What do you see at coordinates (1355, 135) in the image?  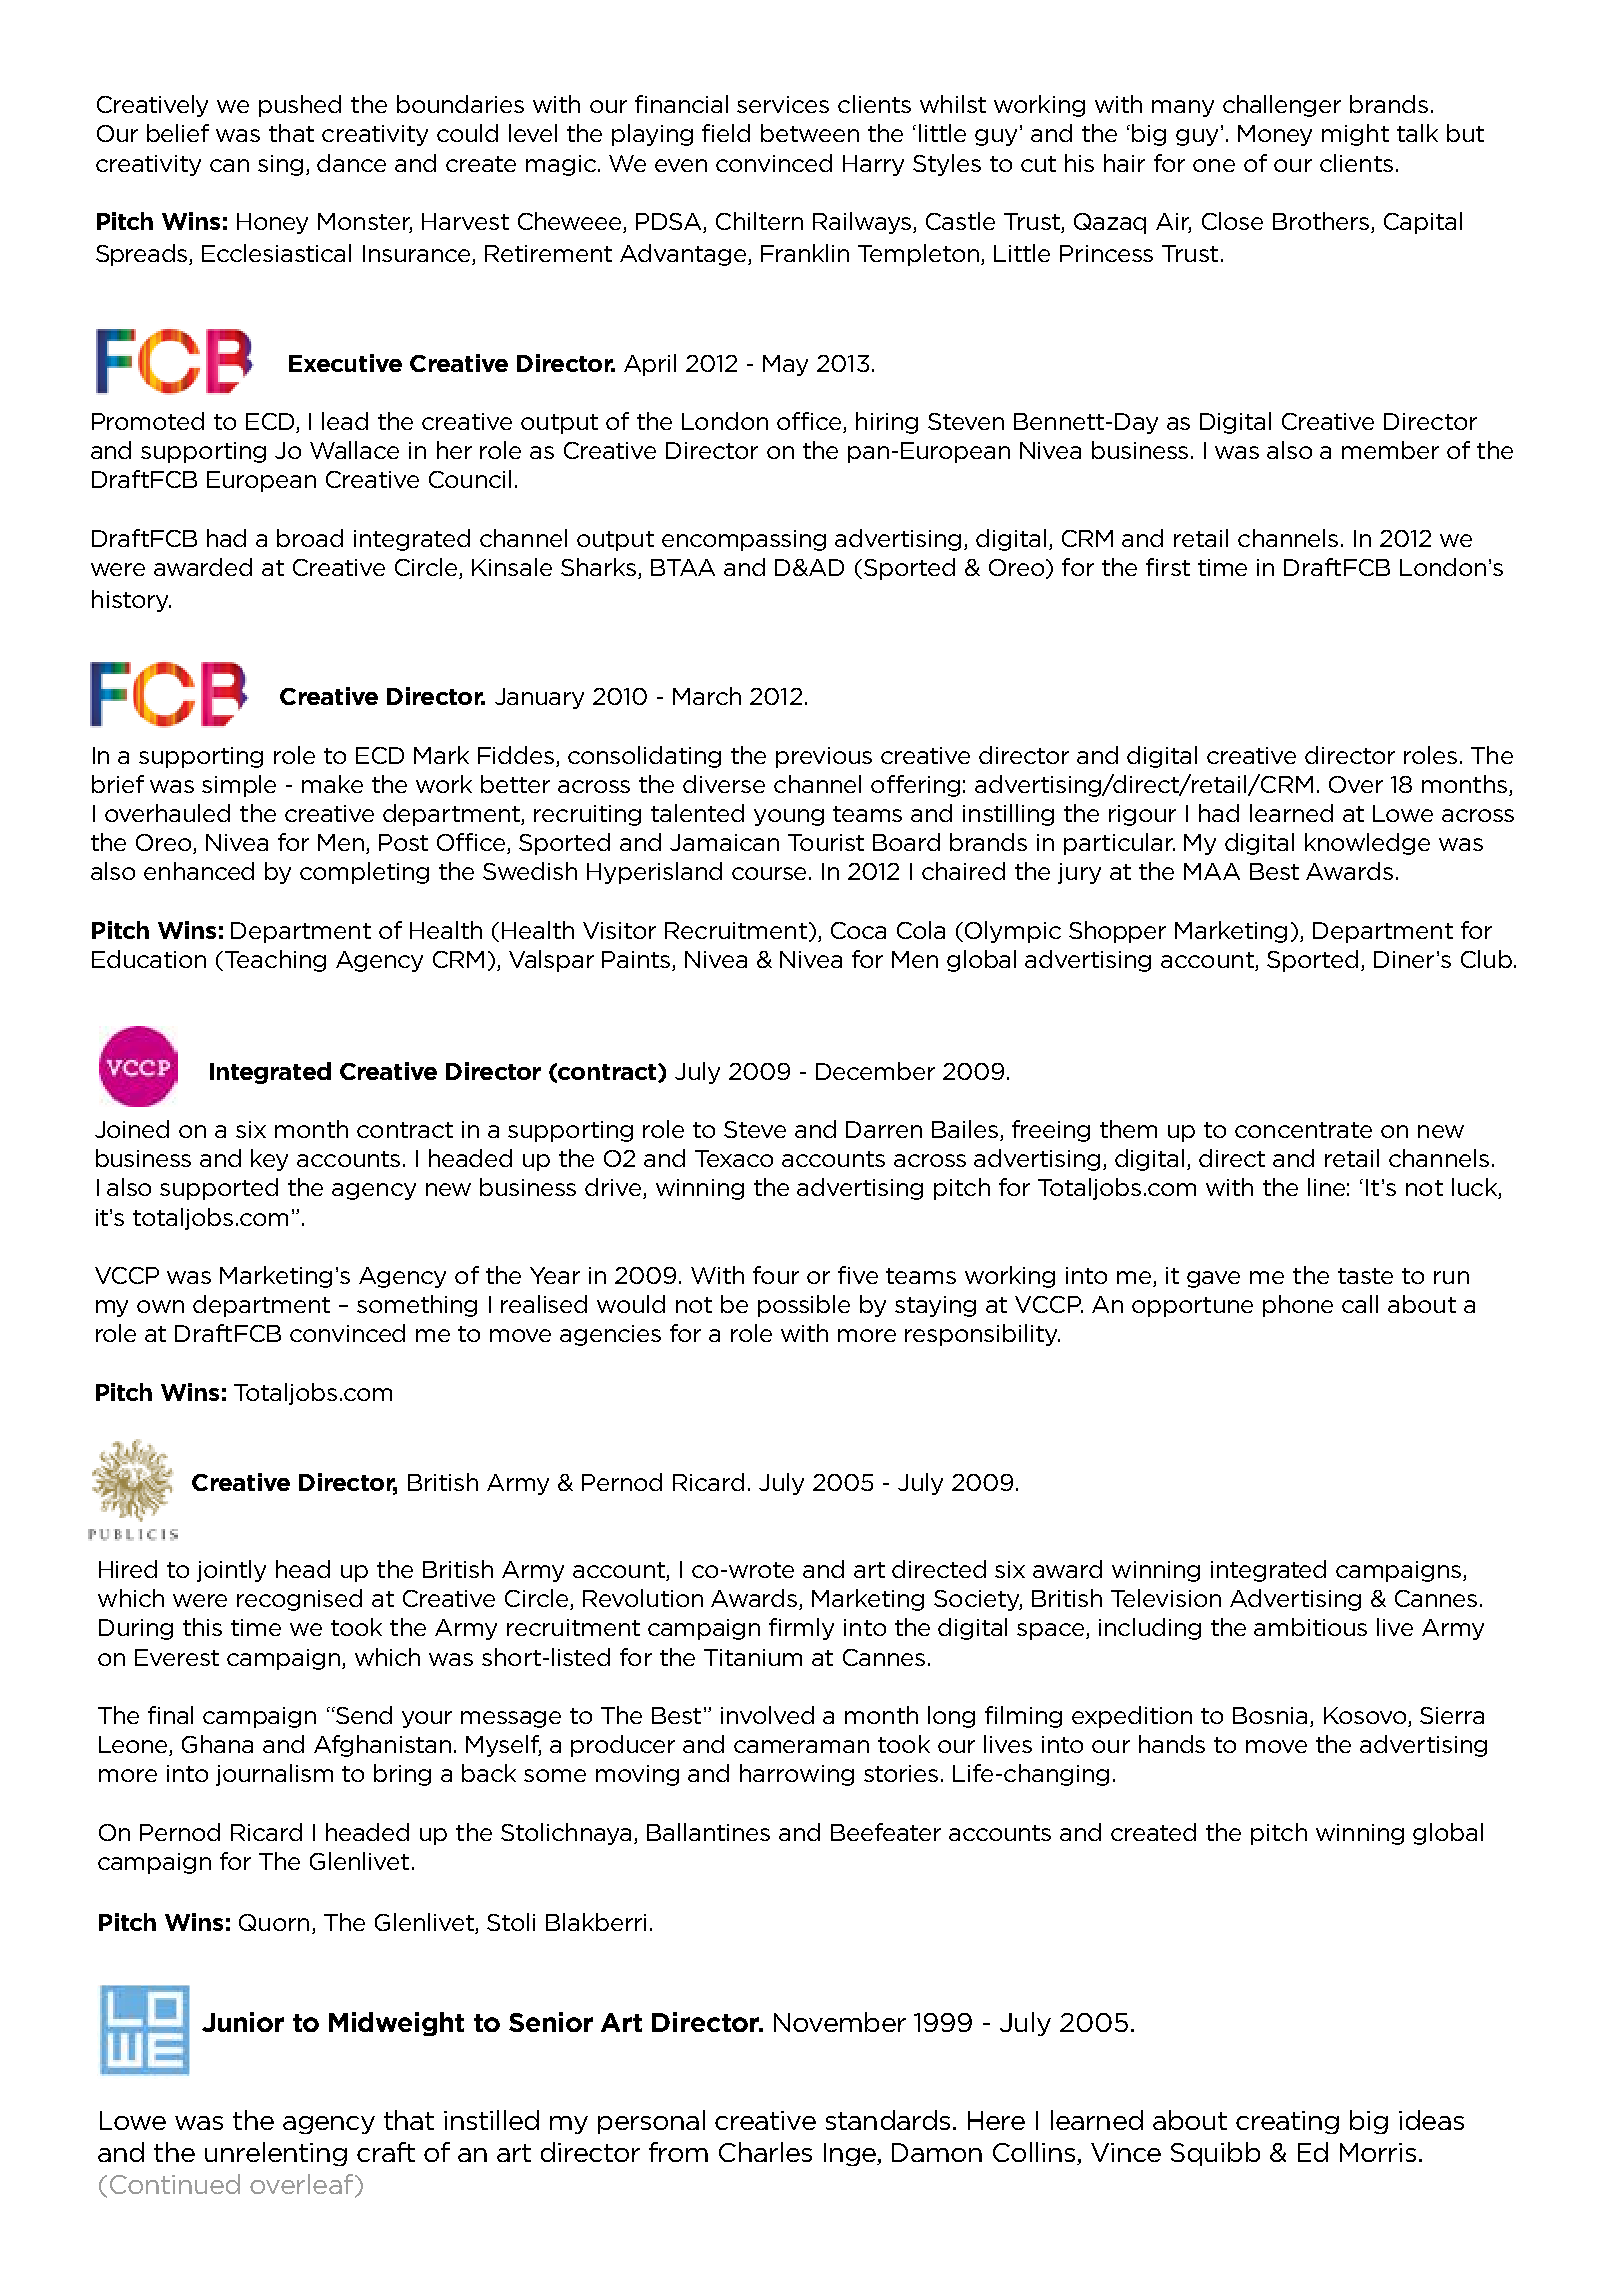 I see `might` at bounding box center [1355, 135].
